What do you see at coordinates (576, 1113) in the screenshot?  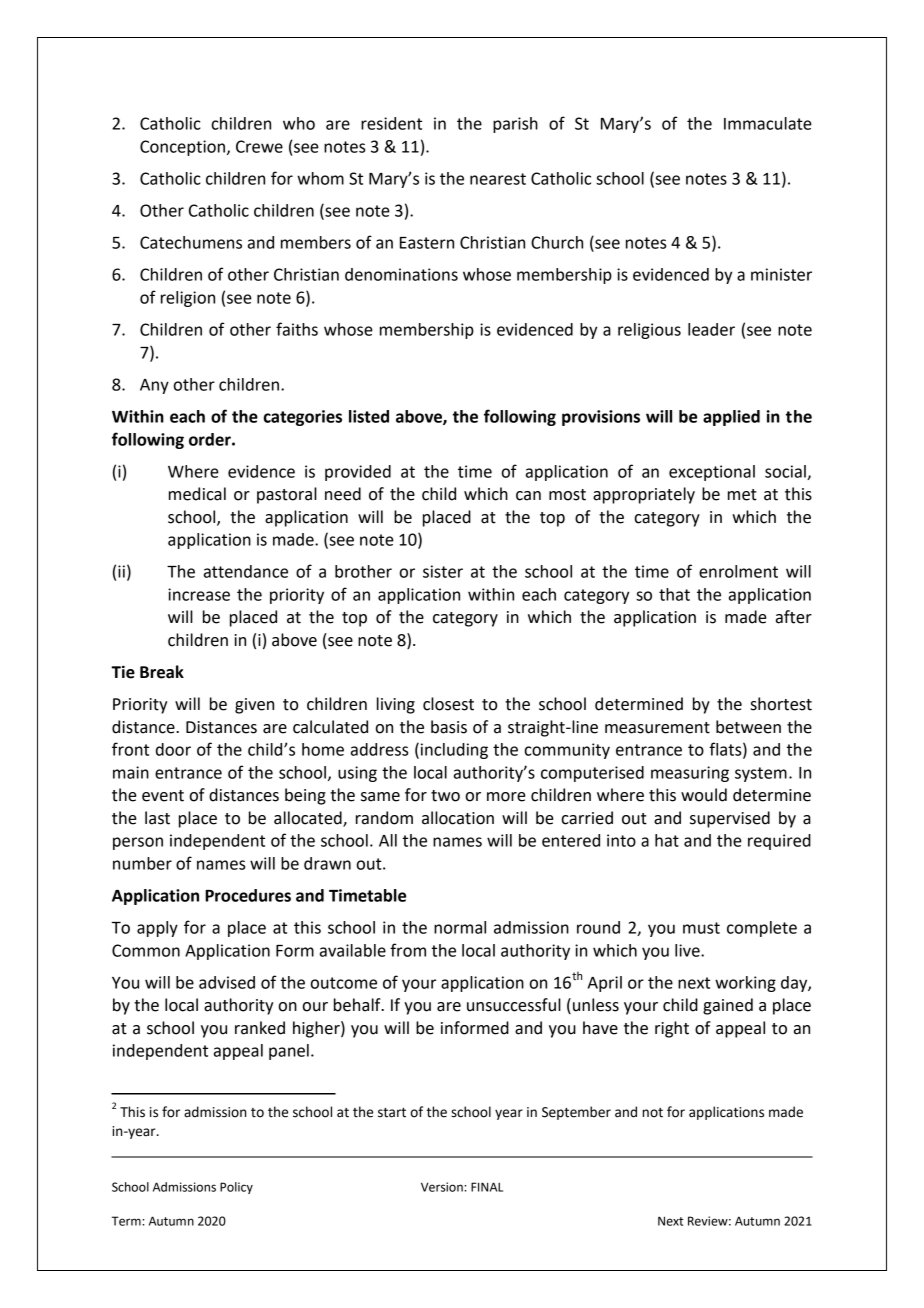 I see `September` at bounding box center [576, 1113].
